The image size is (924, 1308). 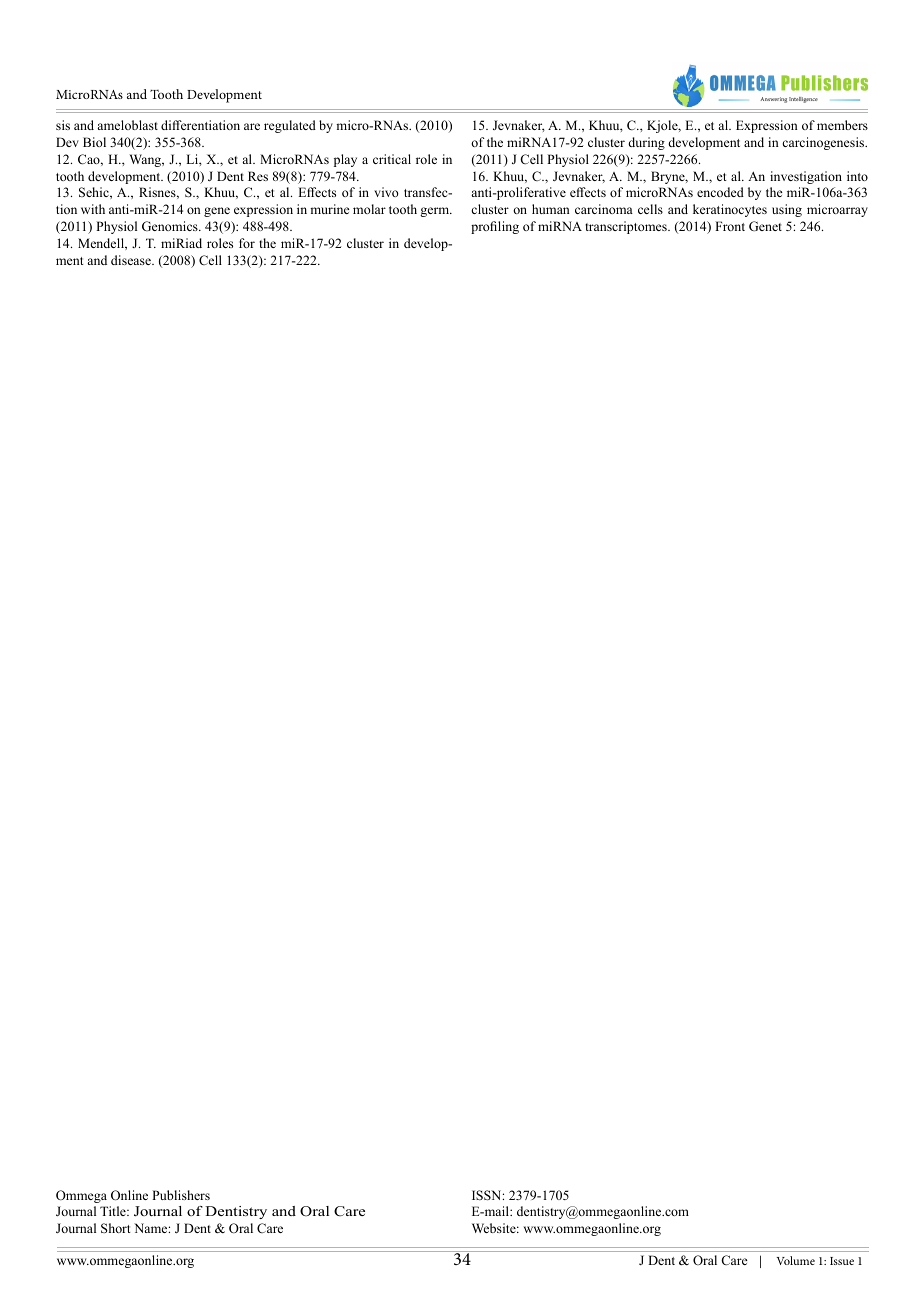 What do you see at coordinates (730, 226) in the screenshot?
I see `Front` at bounding box center [730, 226].
